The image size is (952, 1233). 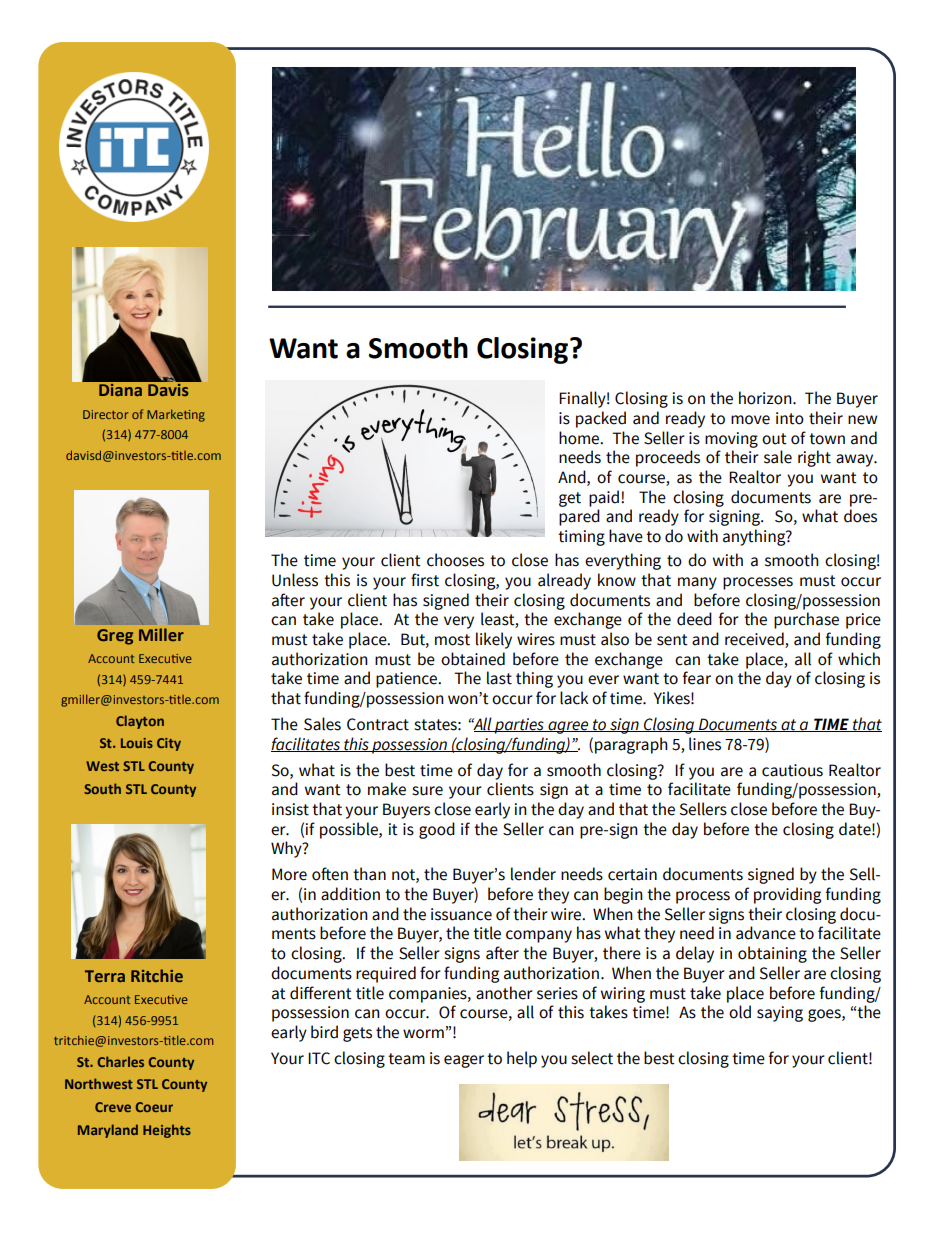 What do you see at coordinates (806, 620) in the document?
I see `purchase` at bounding box center [806, 620].
